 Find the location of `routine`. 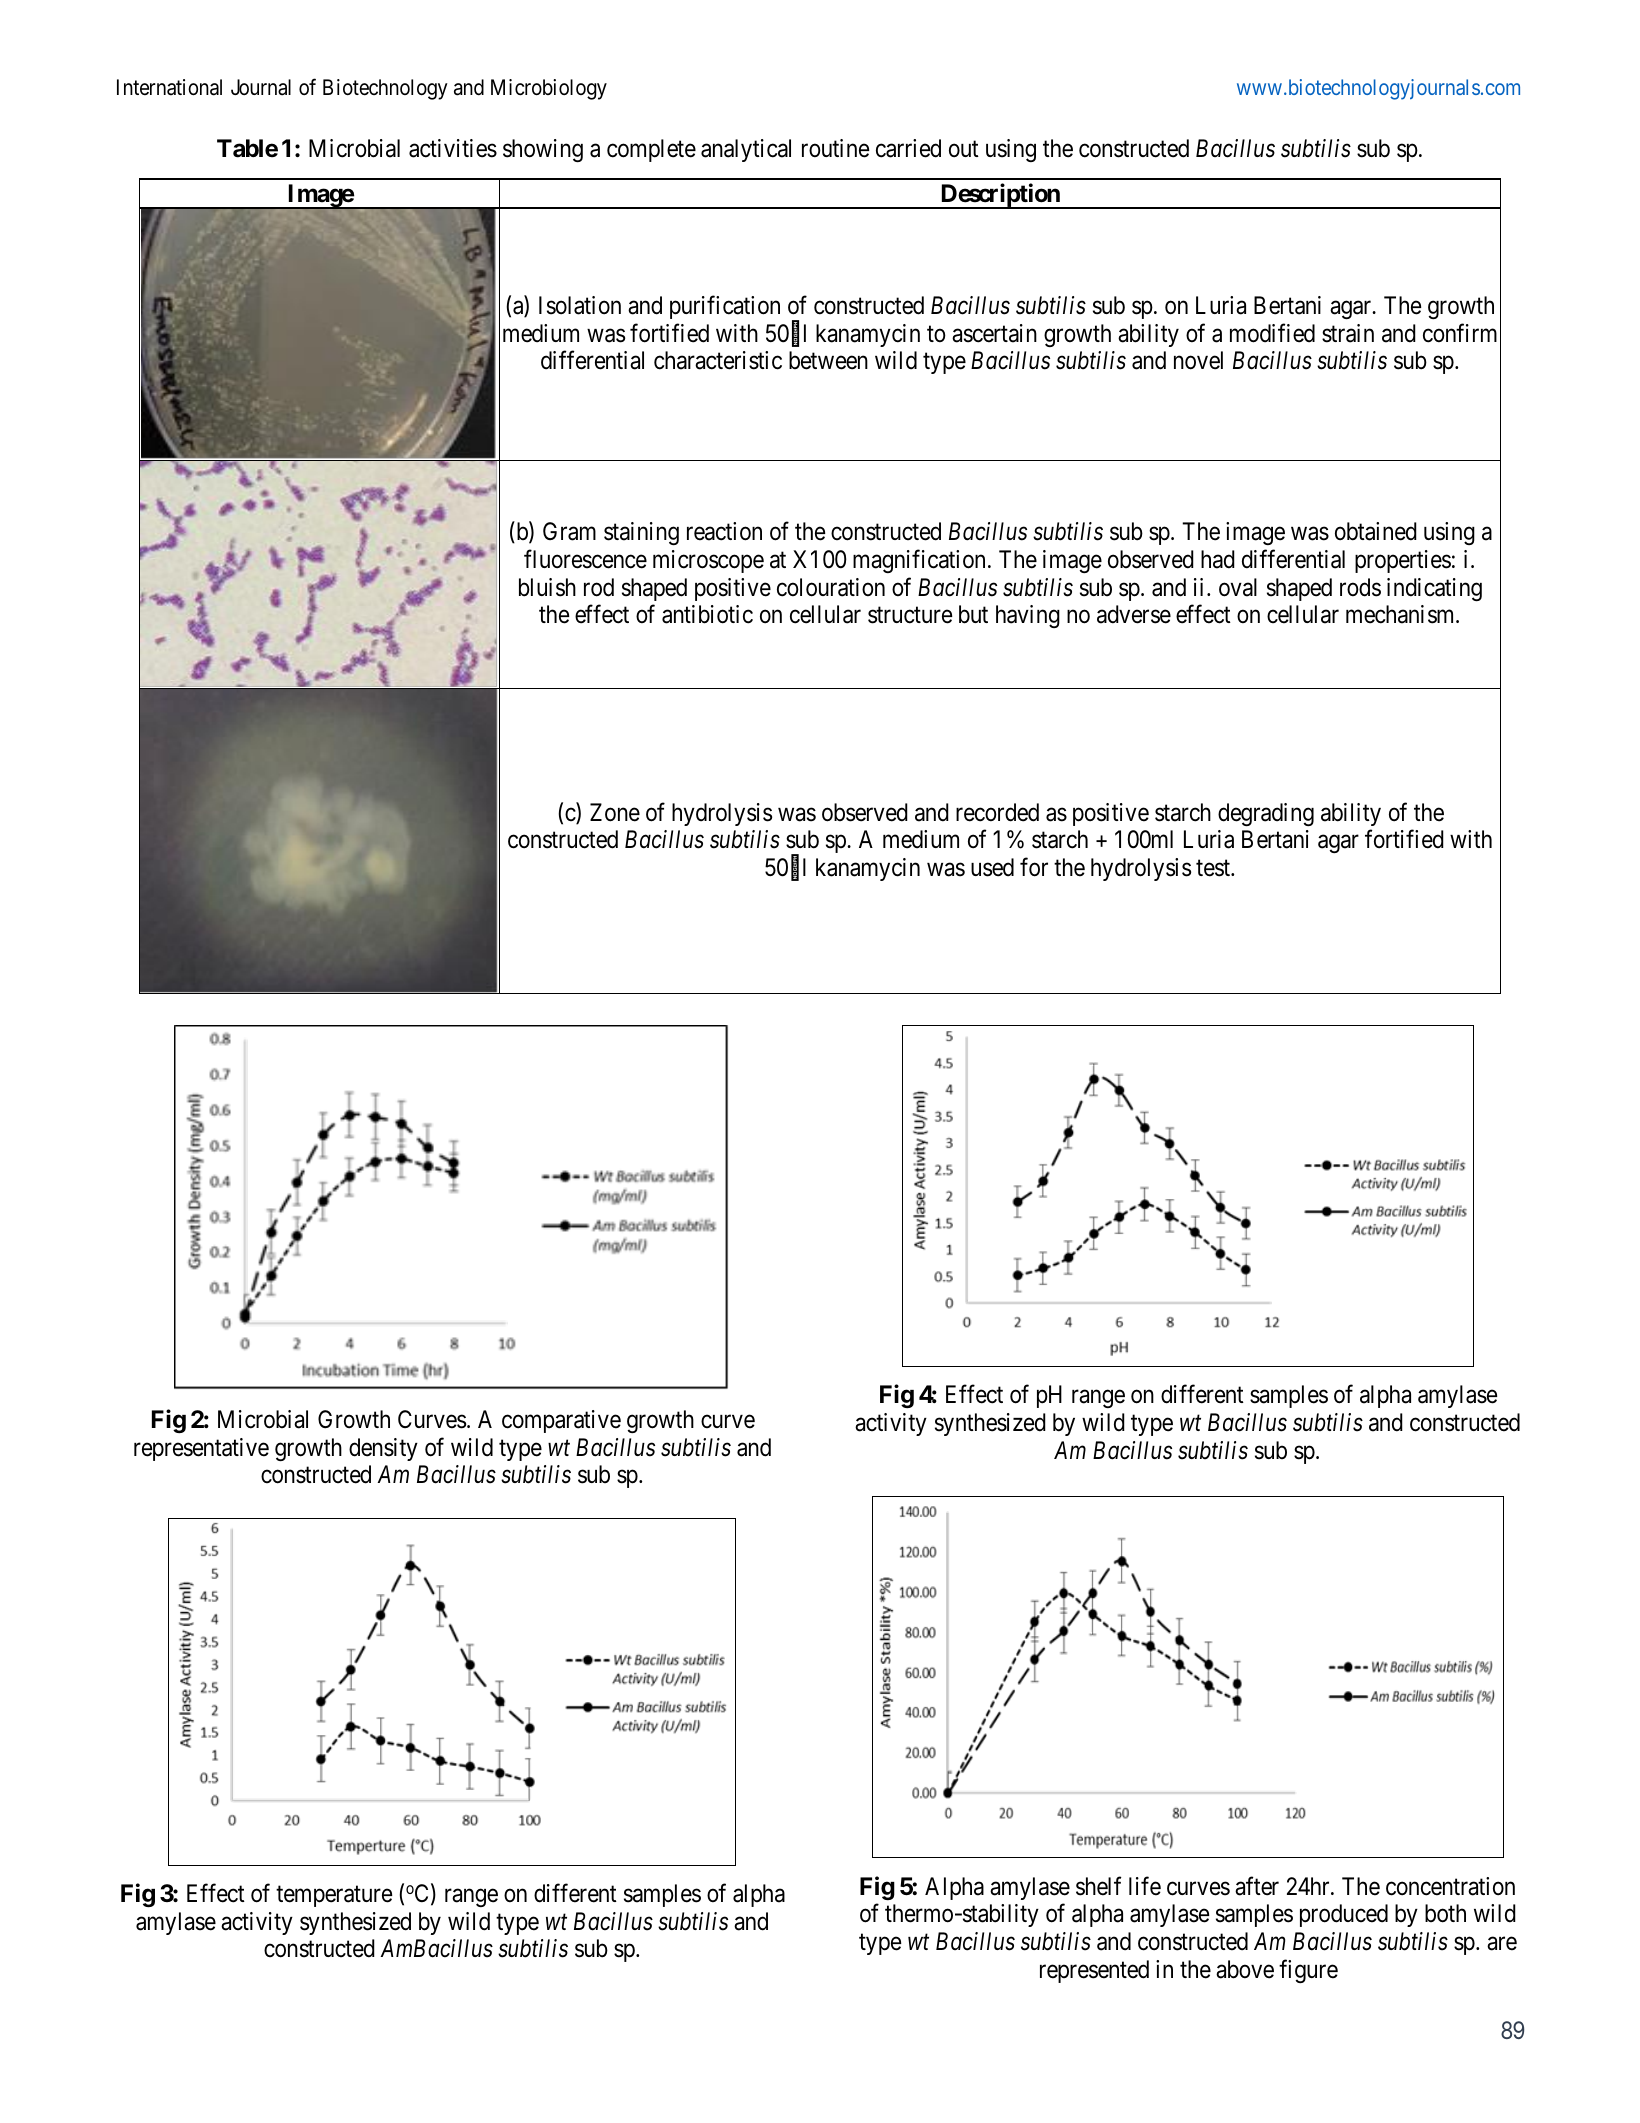

routine is located at coordinates (835, 148).
